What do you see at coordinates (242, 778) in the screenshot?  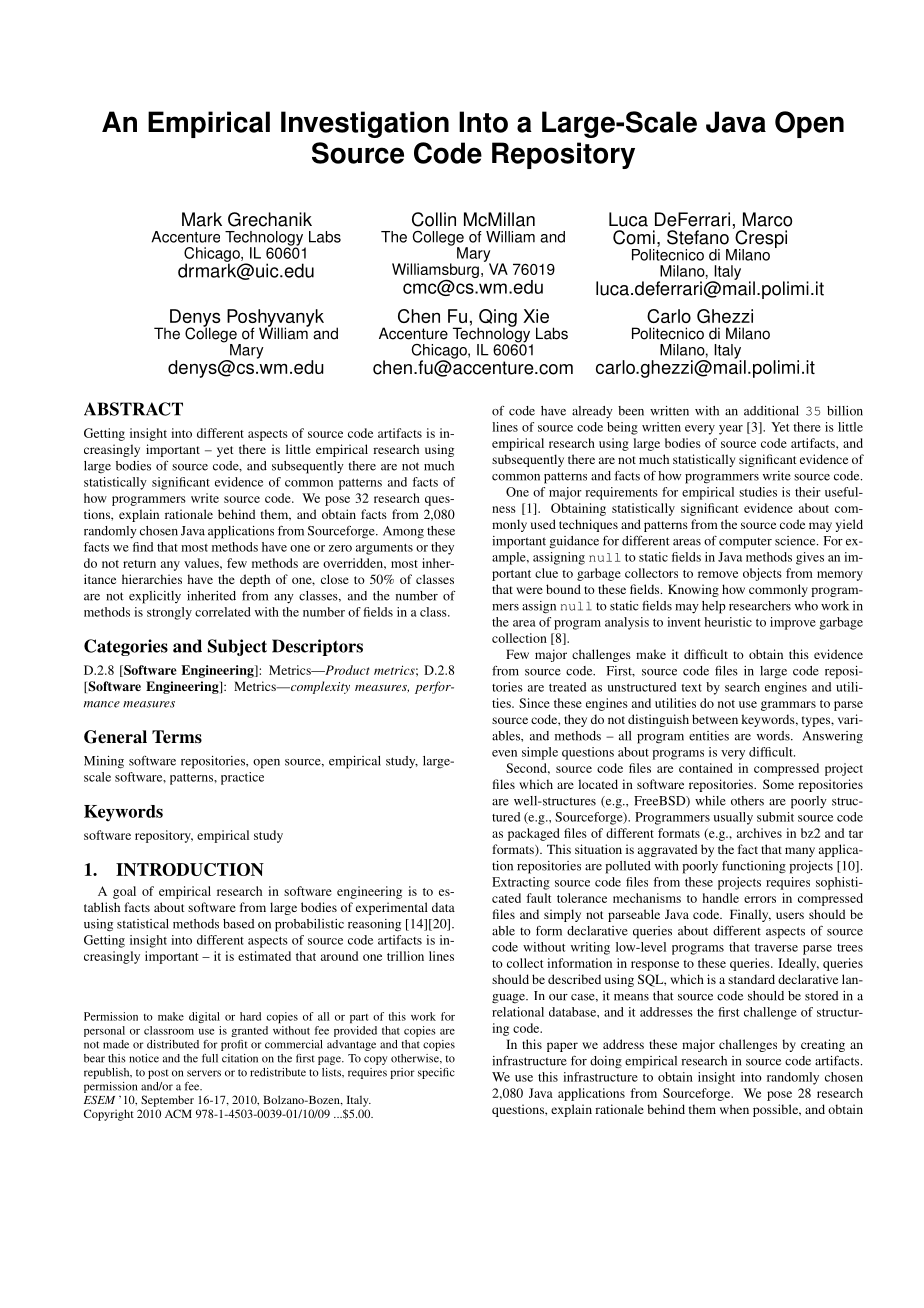 I see `practice` at bounding box center [242, 778].
